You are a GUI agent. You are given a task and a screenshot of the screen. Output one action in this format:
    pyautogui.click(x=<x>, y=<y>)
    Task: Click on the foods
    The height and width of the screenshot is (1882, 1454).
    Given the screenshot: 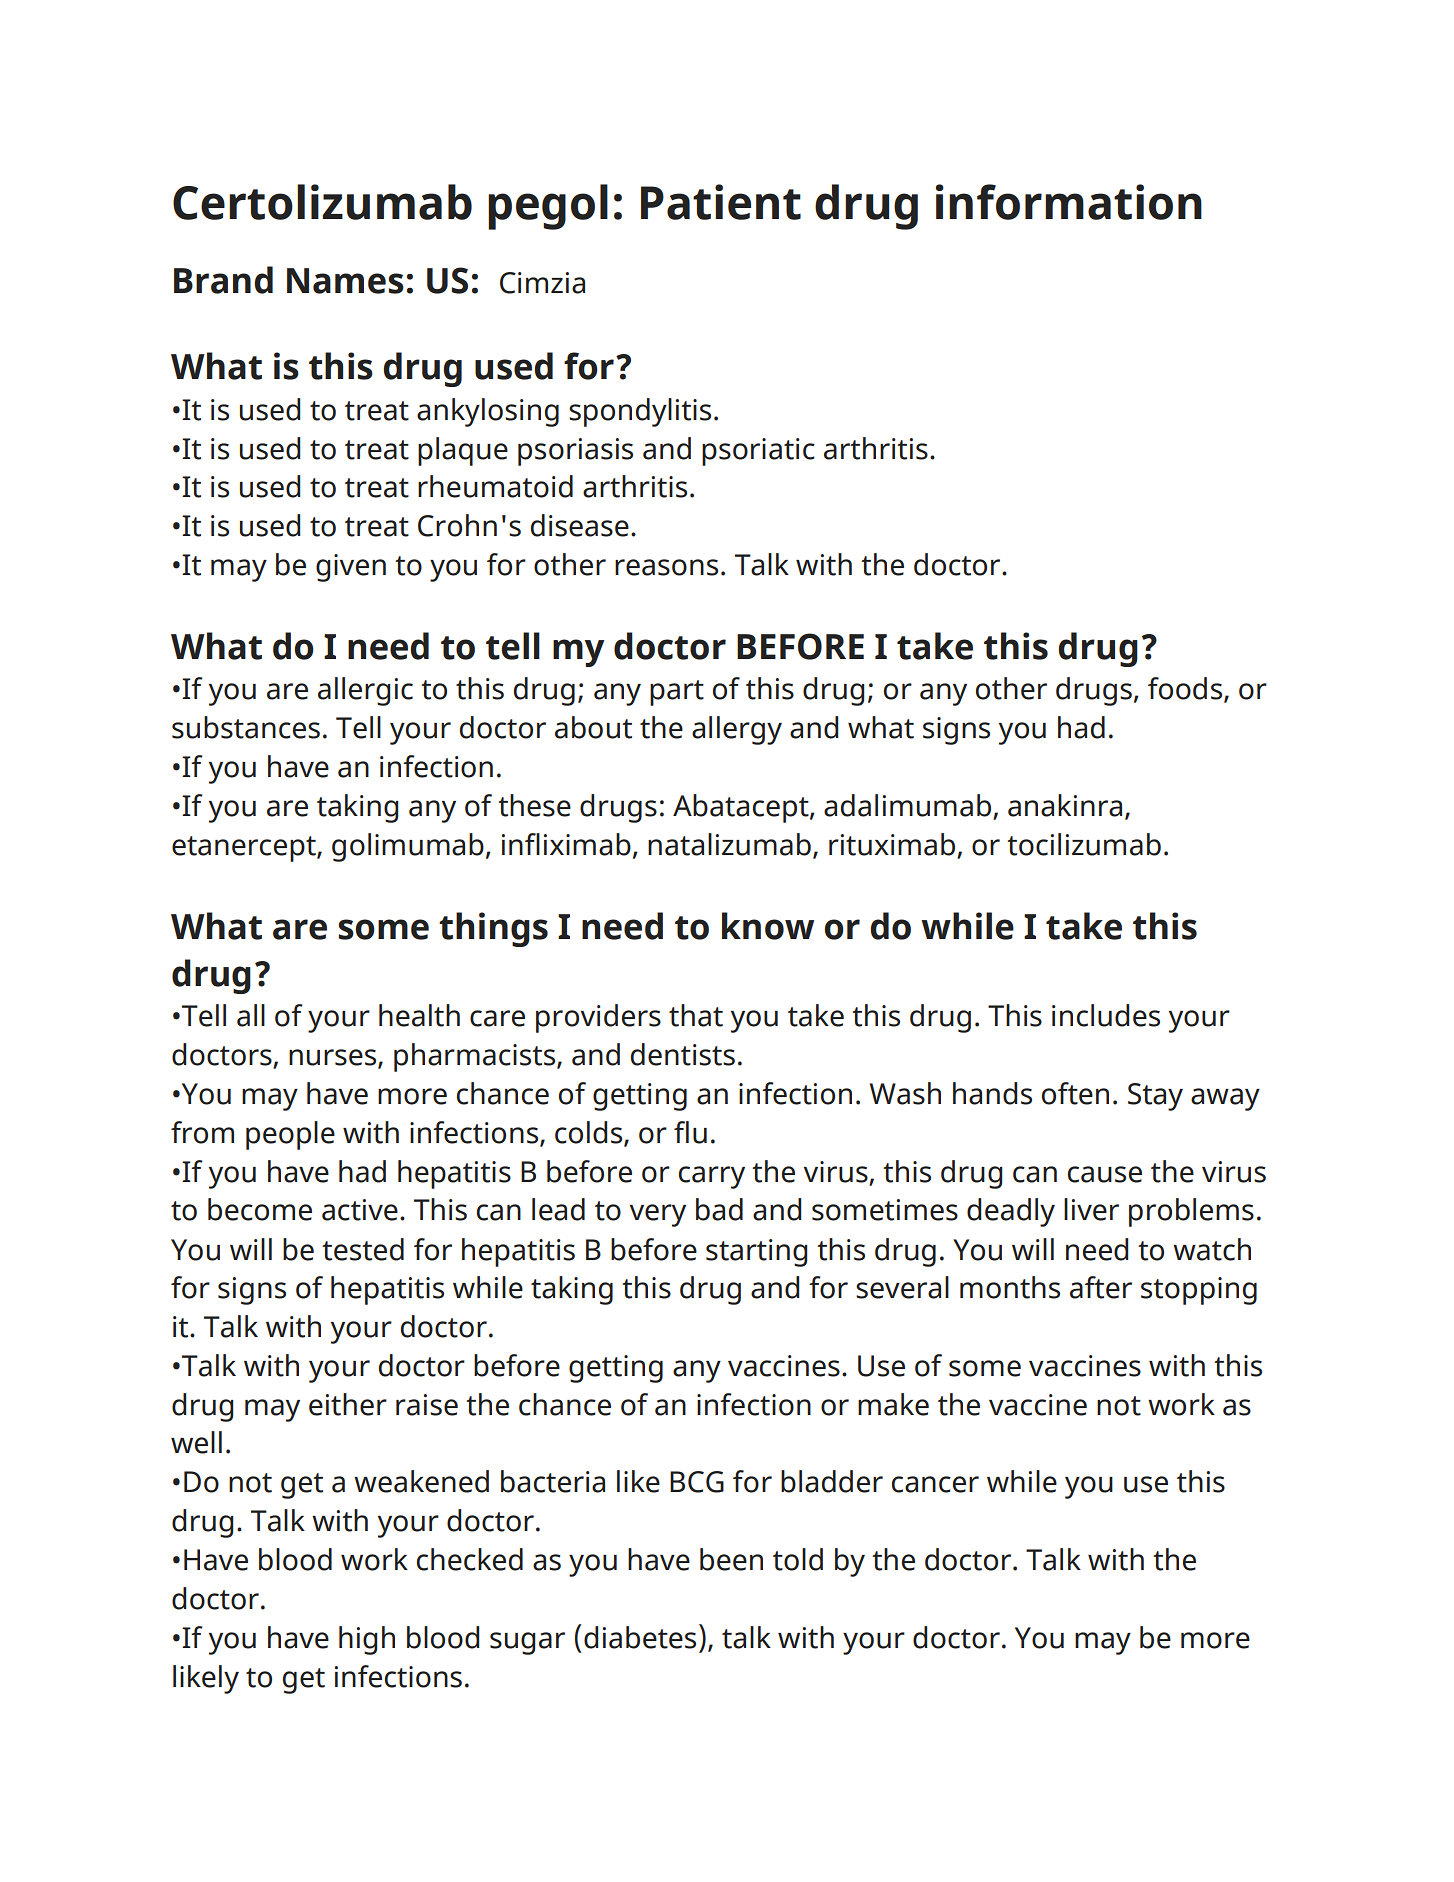 What is the action you would take?
    pyautogui.click(x=1186, y=689)
